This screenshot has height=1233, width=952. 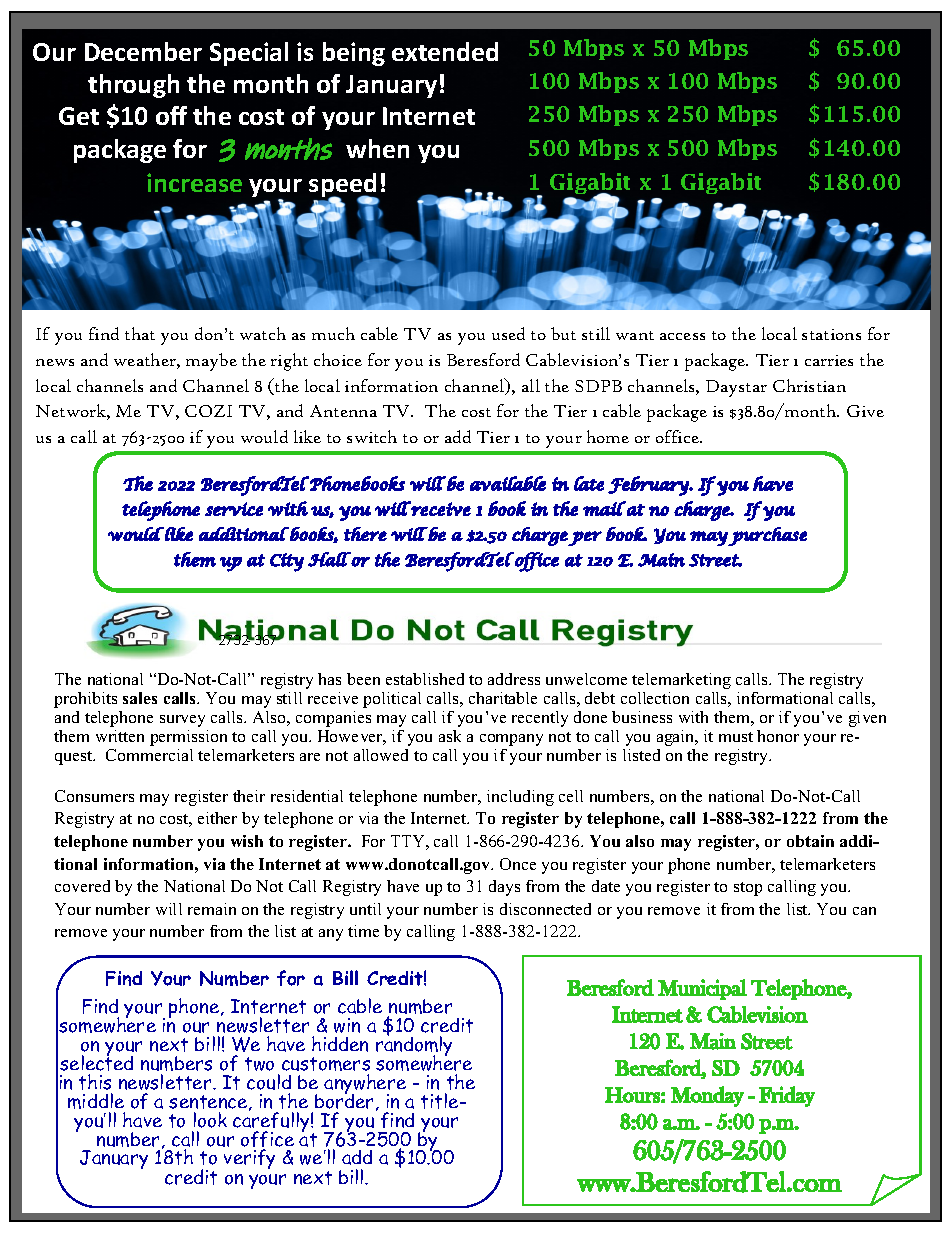 I want to click on permission, so click(x=188, y=738).
